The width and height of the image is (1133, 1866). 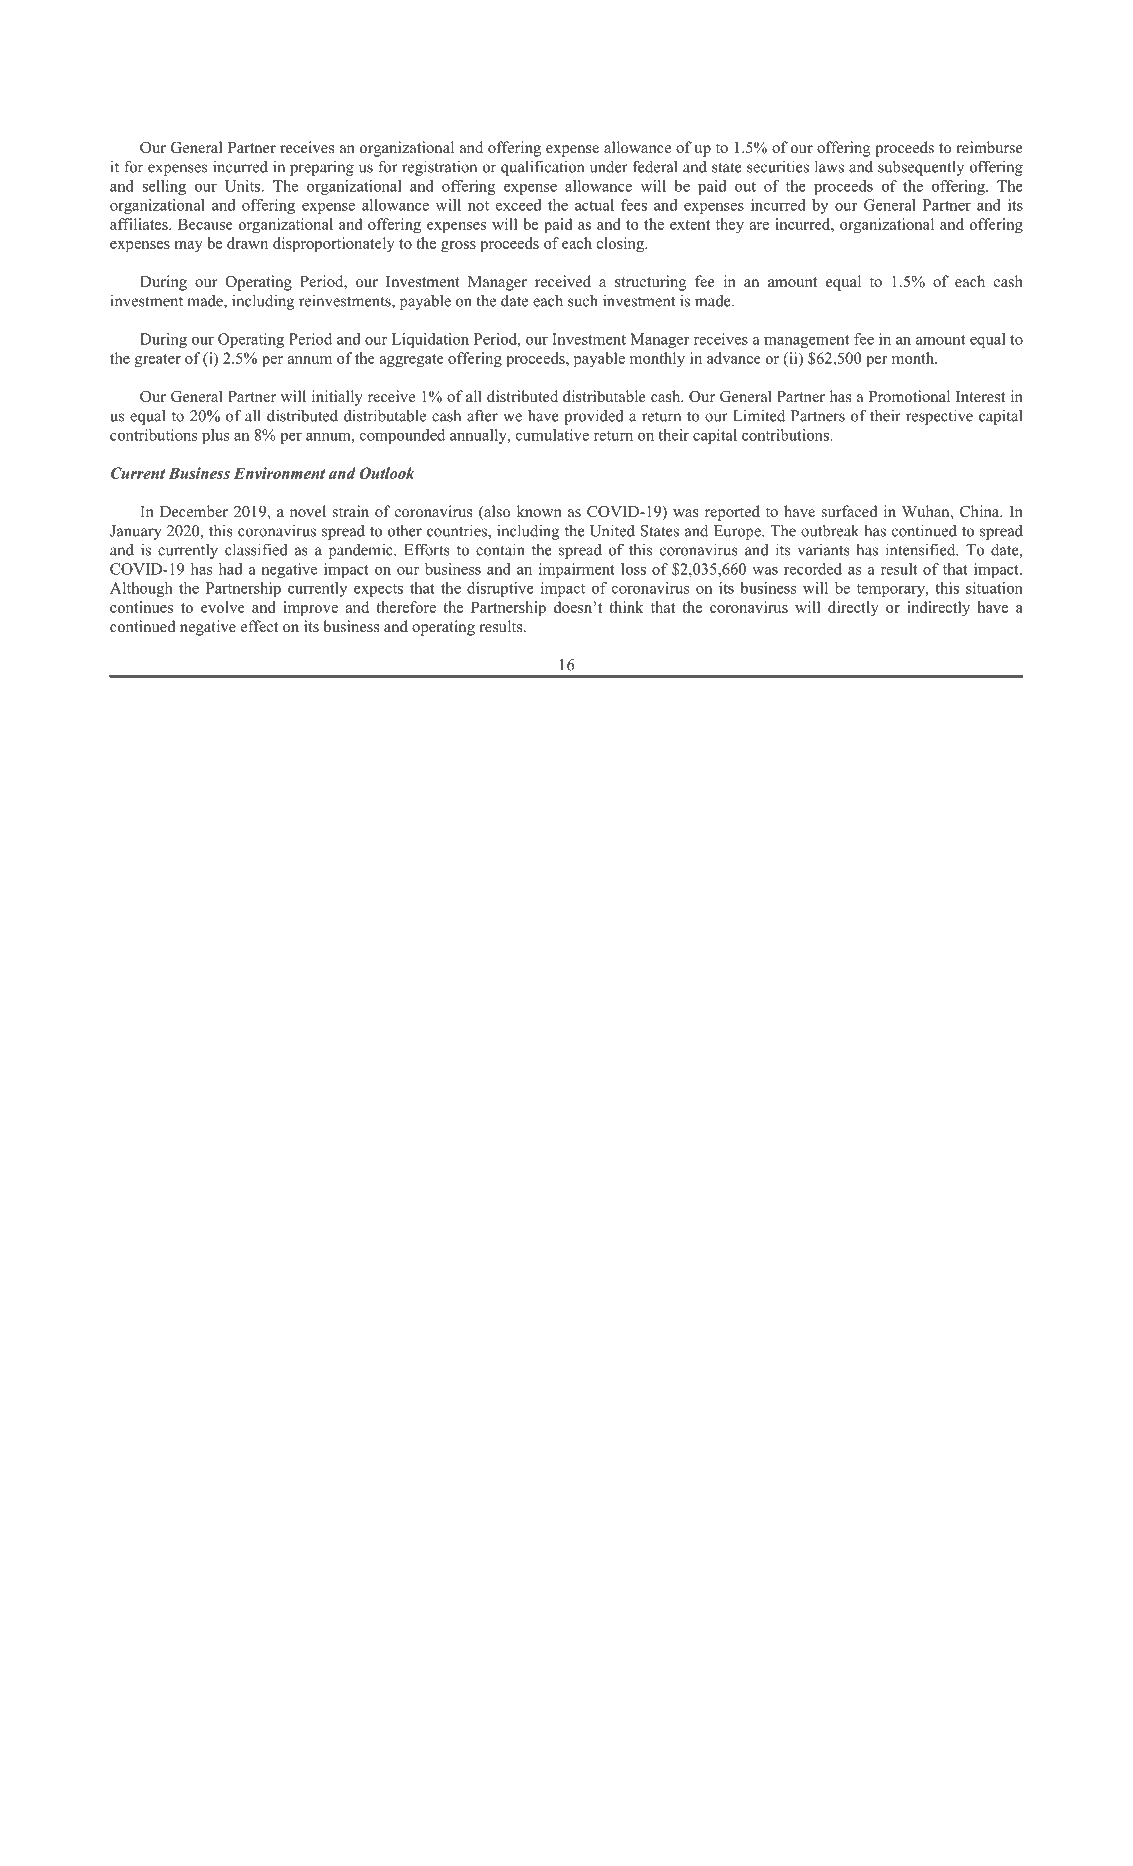 I want to click on situation, so click(x=994, y=588).
